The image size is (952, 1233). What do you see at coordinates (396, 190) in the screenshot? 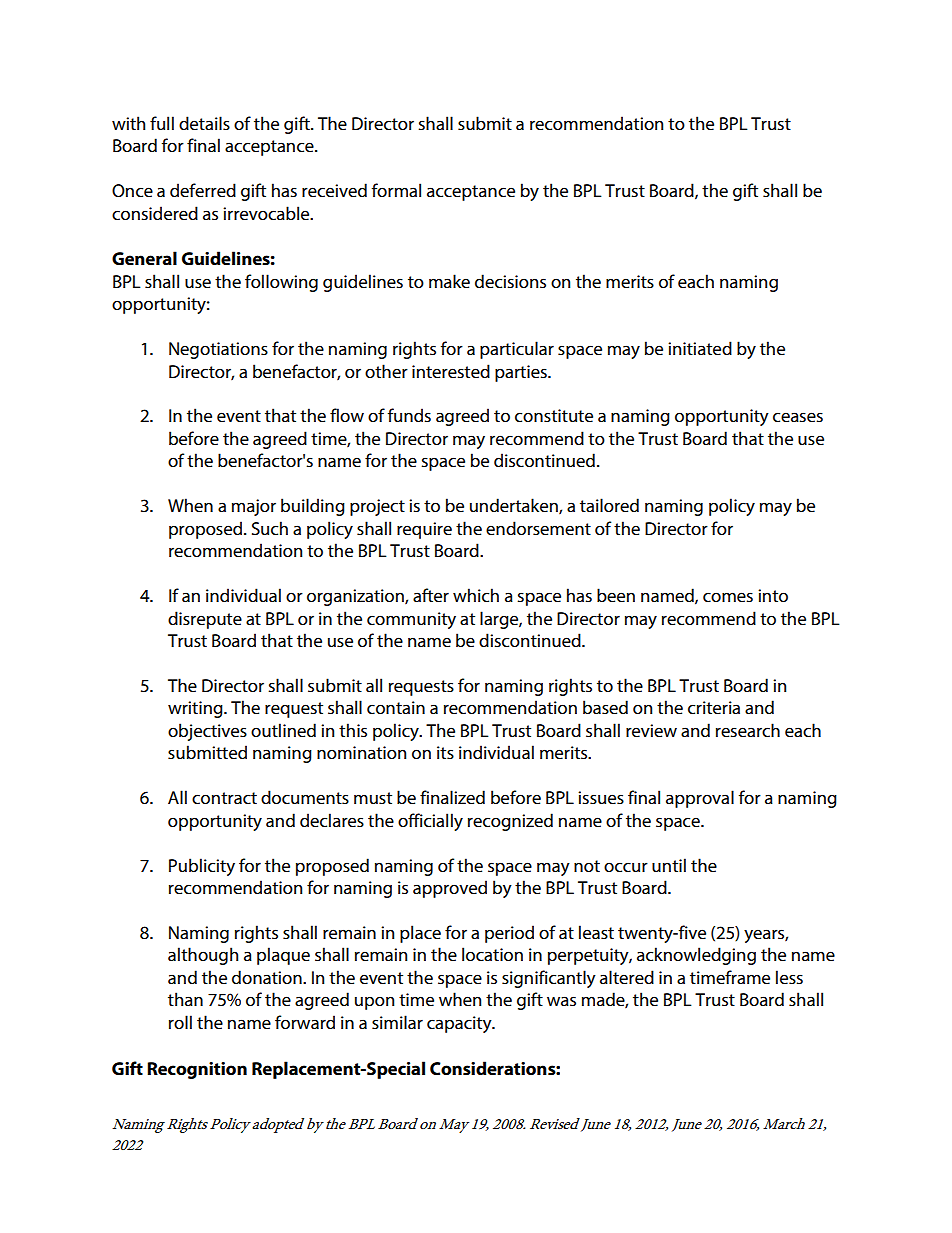
I see `formal` at bounding box center [396, 190].
